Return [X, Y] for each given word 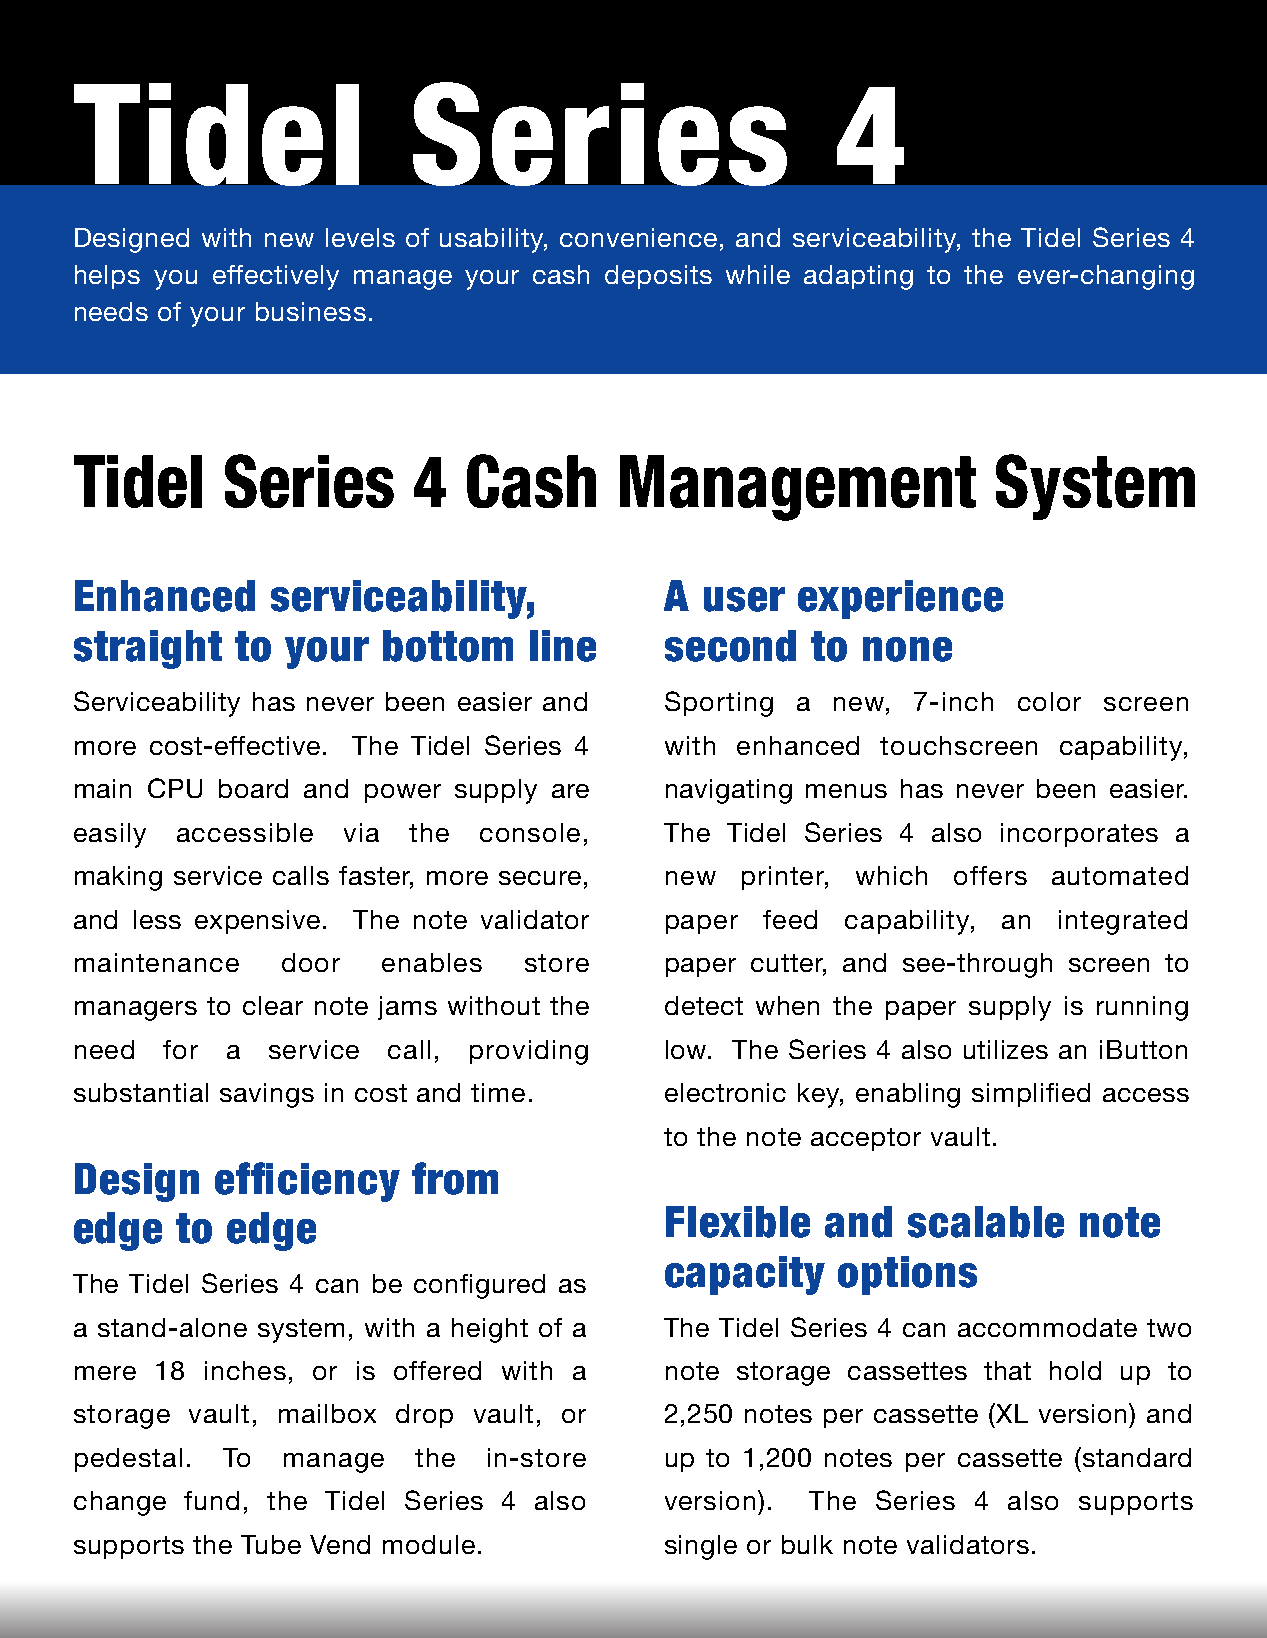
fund [211, 1500]
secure [540, 878]
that [1007, 1370]
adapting [858, 277]
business [311, 311]
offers [990, 875]
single [701, 1547]
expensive [257, 922]
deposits [658, 277]
